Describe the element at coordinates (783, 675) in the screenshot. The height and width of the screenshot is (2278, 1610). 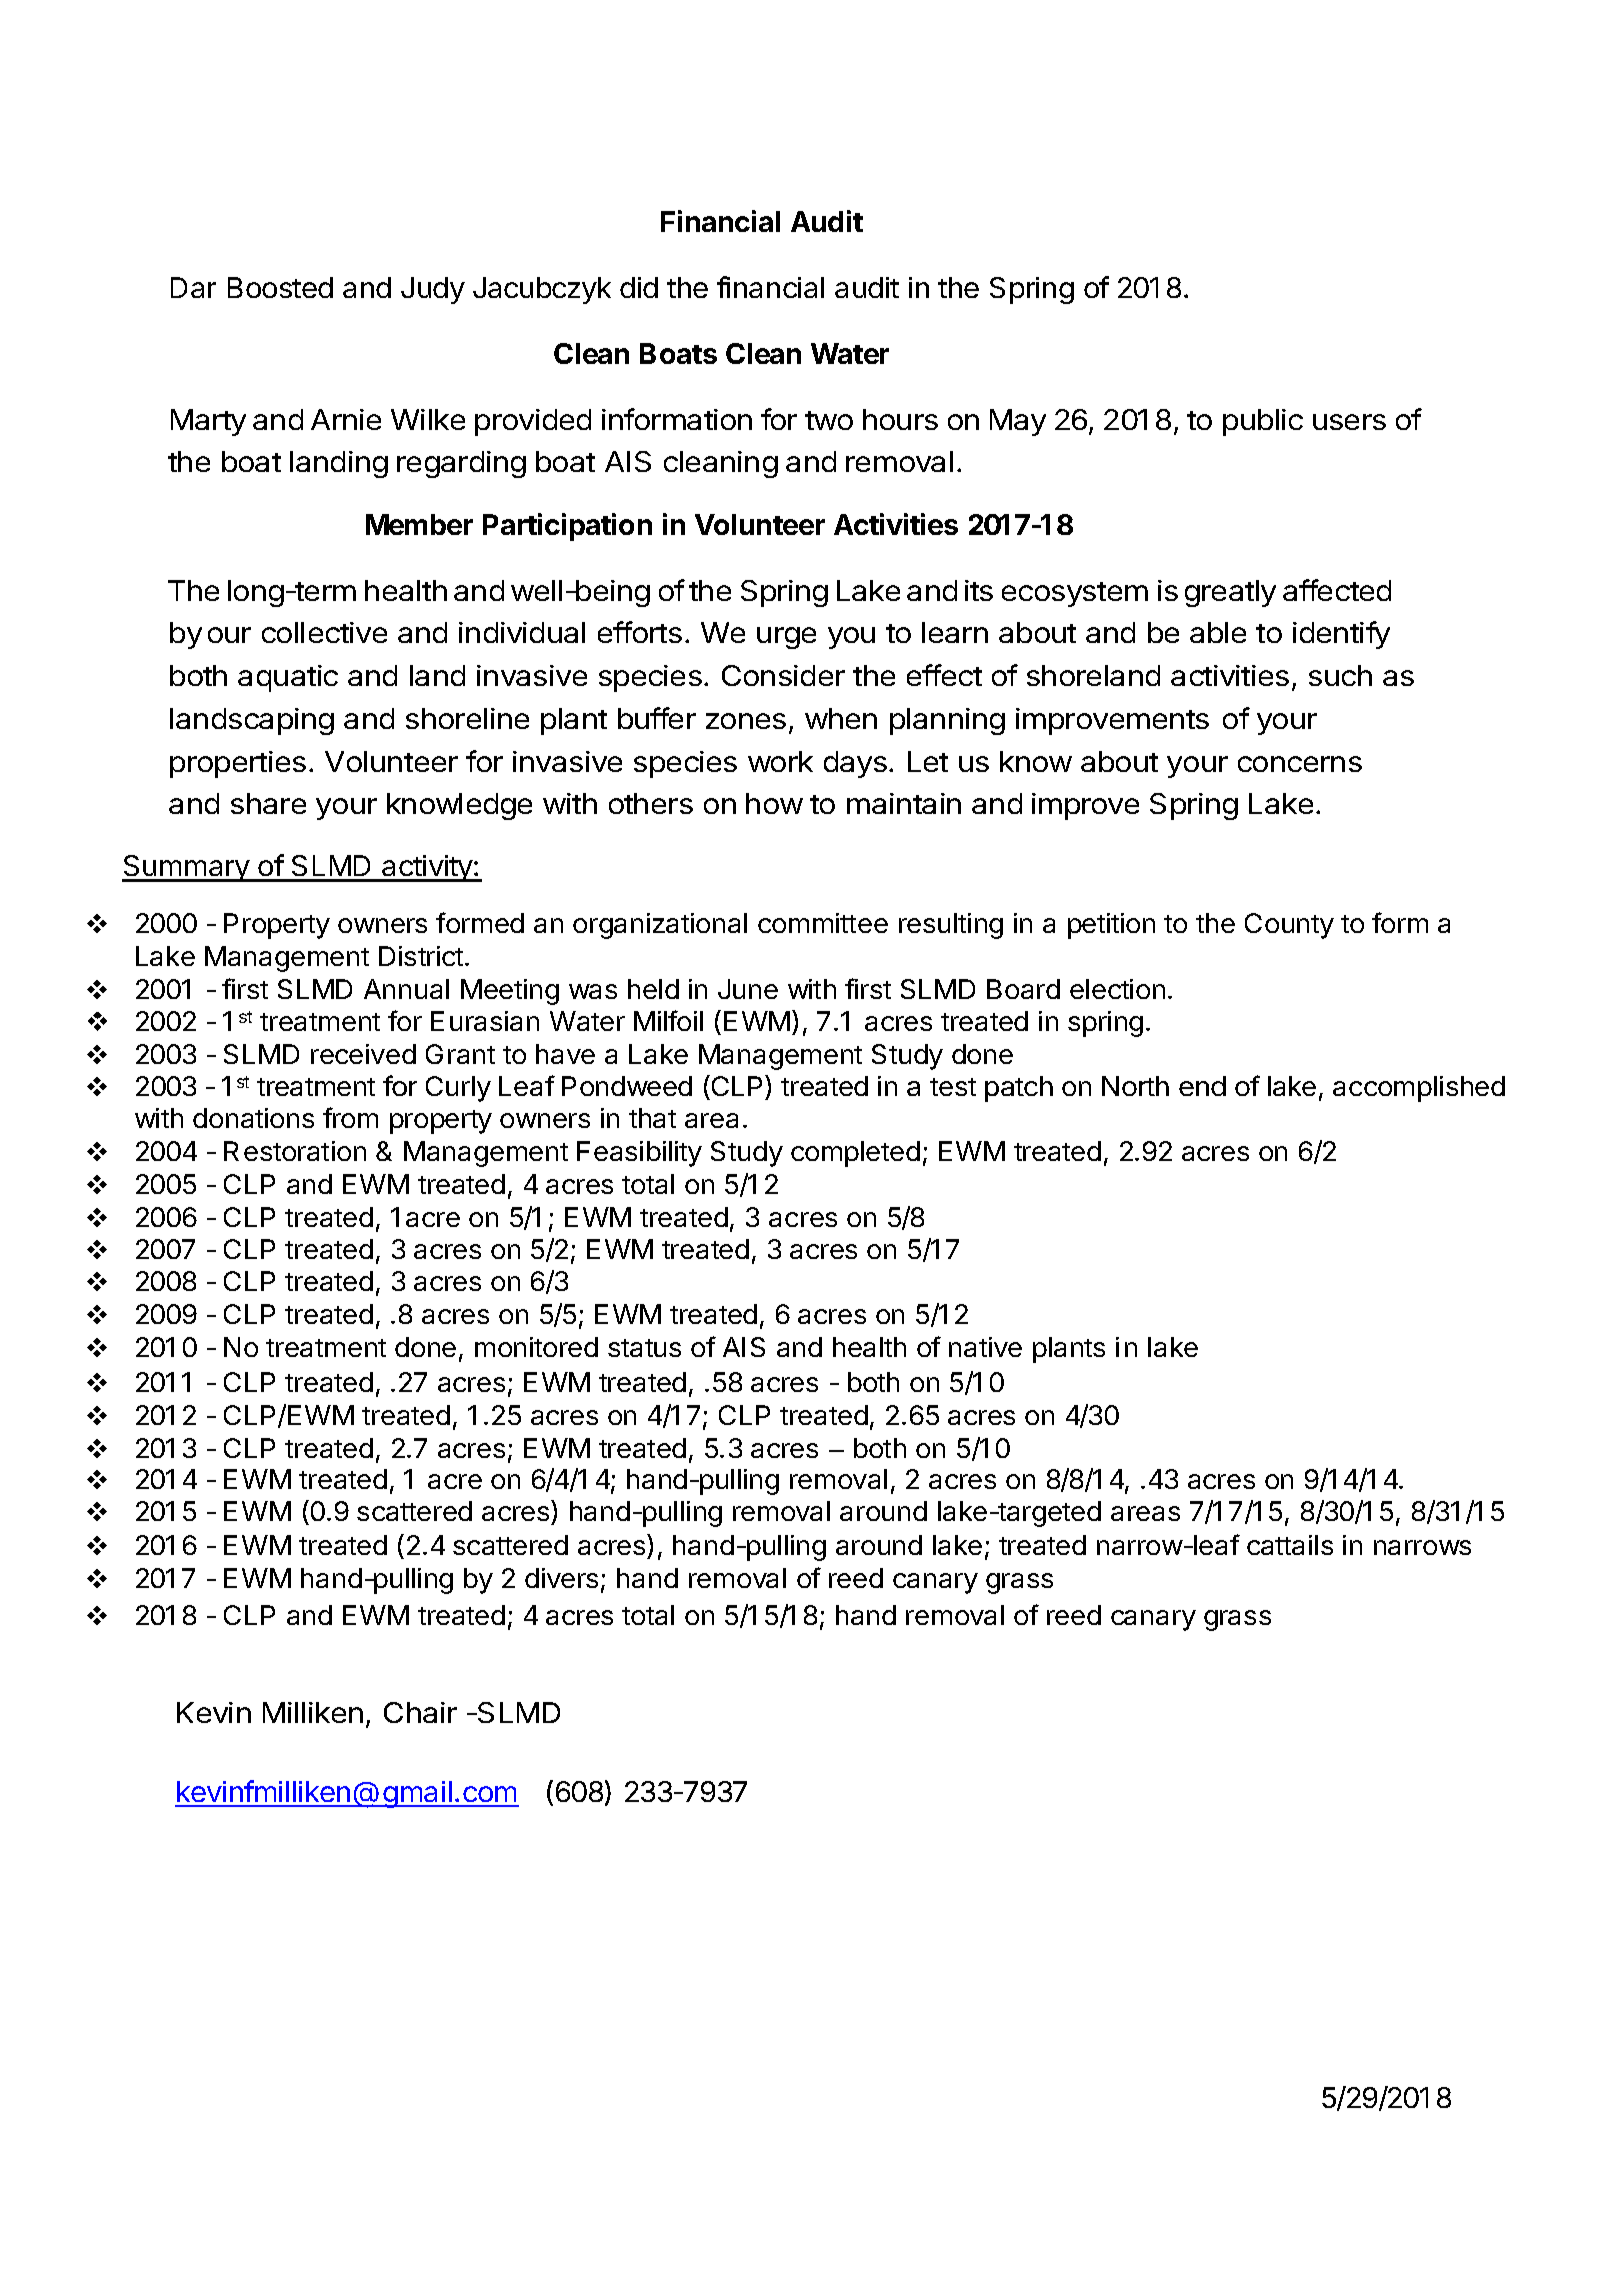
I see `Consider` at that location.
